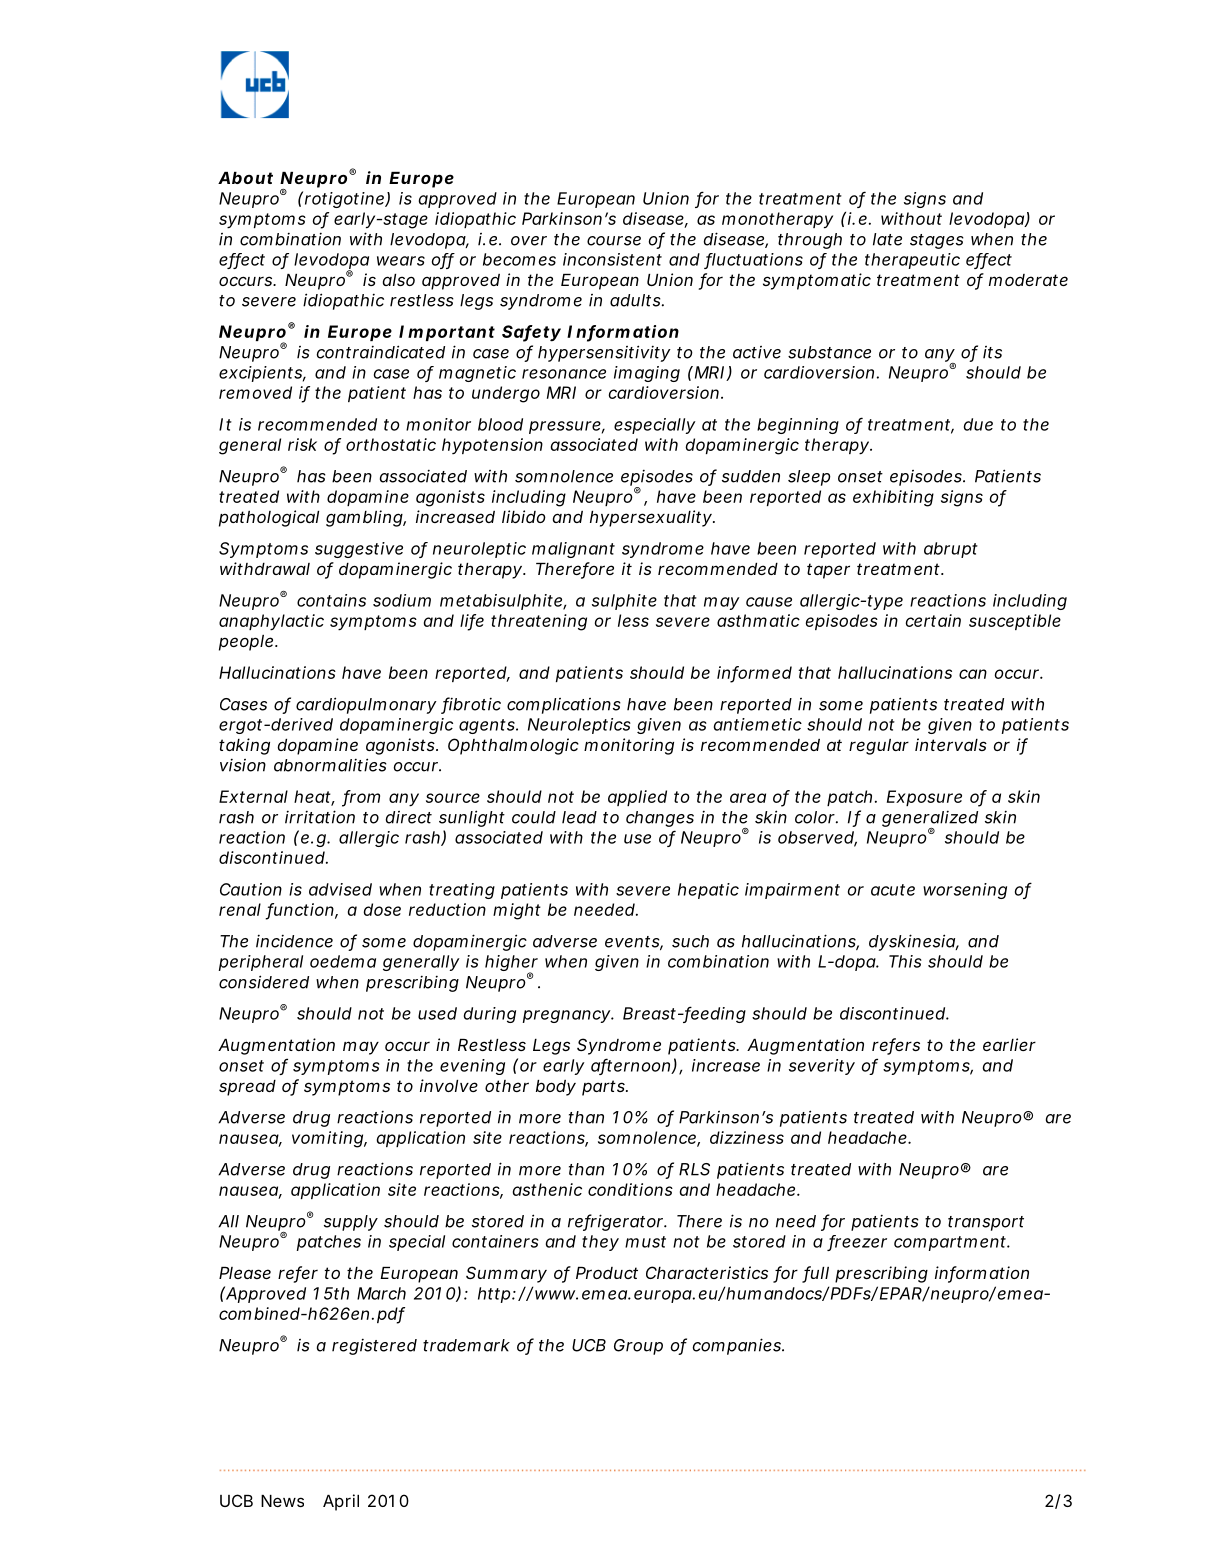 The height and width of the screenshot is (1567, 1211). Describe the element at coordinates (401, 261) in the screenshot. I see `wears` at that location.
